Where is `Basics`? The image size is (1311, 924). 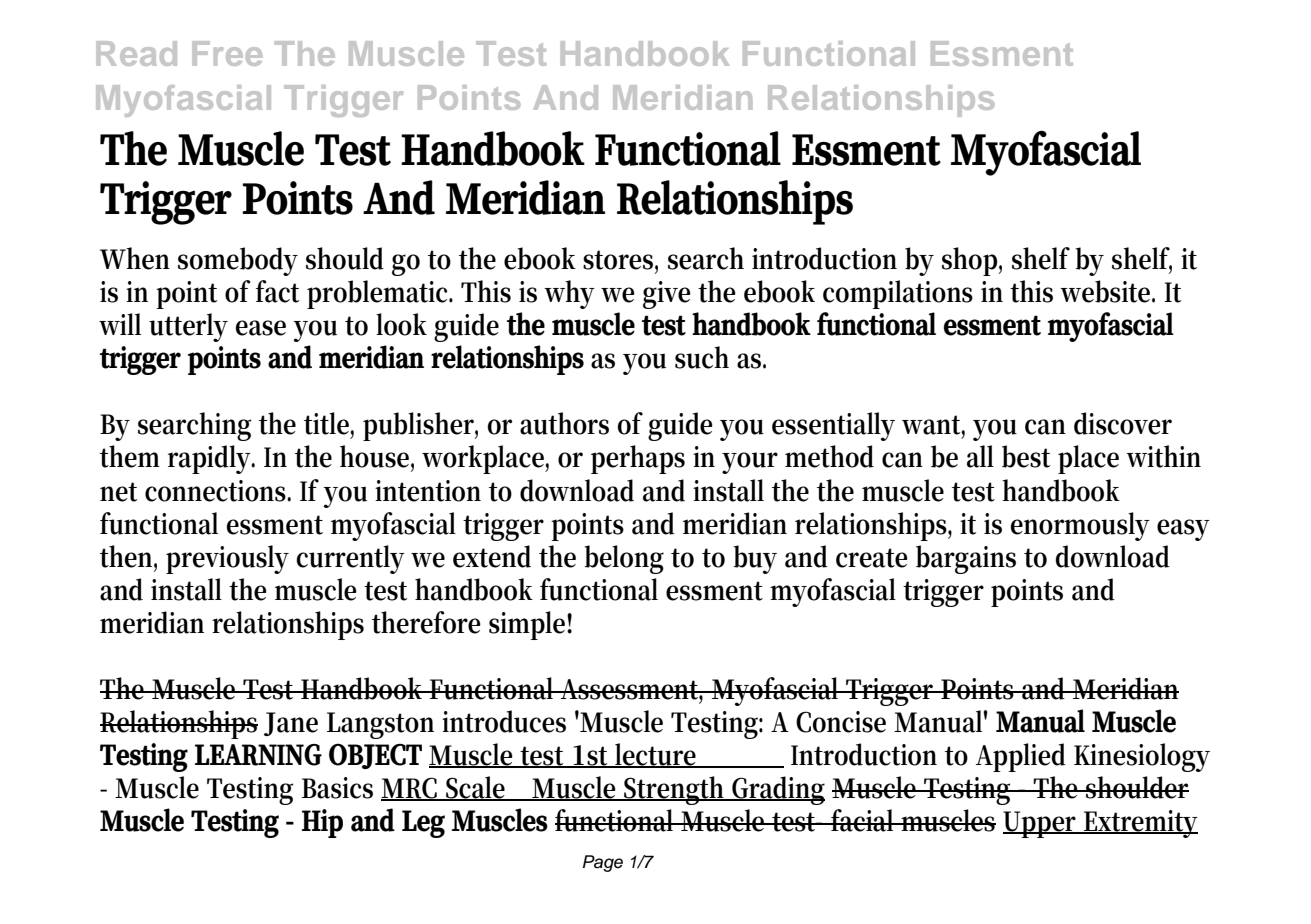 Basics is located at coordinates (337, 788).
